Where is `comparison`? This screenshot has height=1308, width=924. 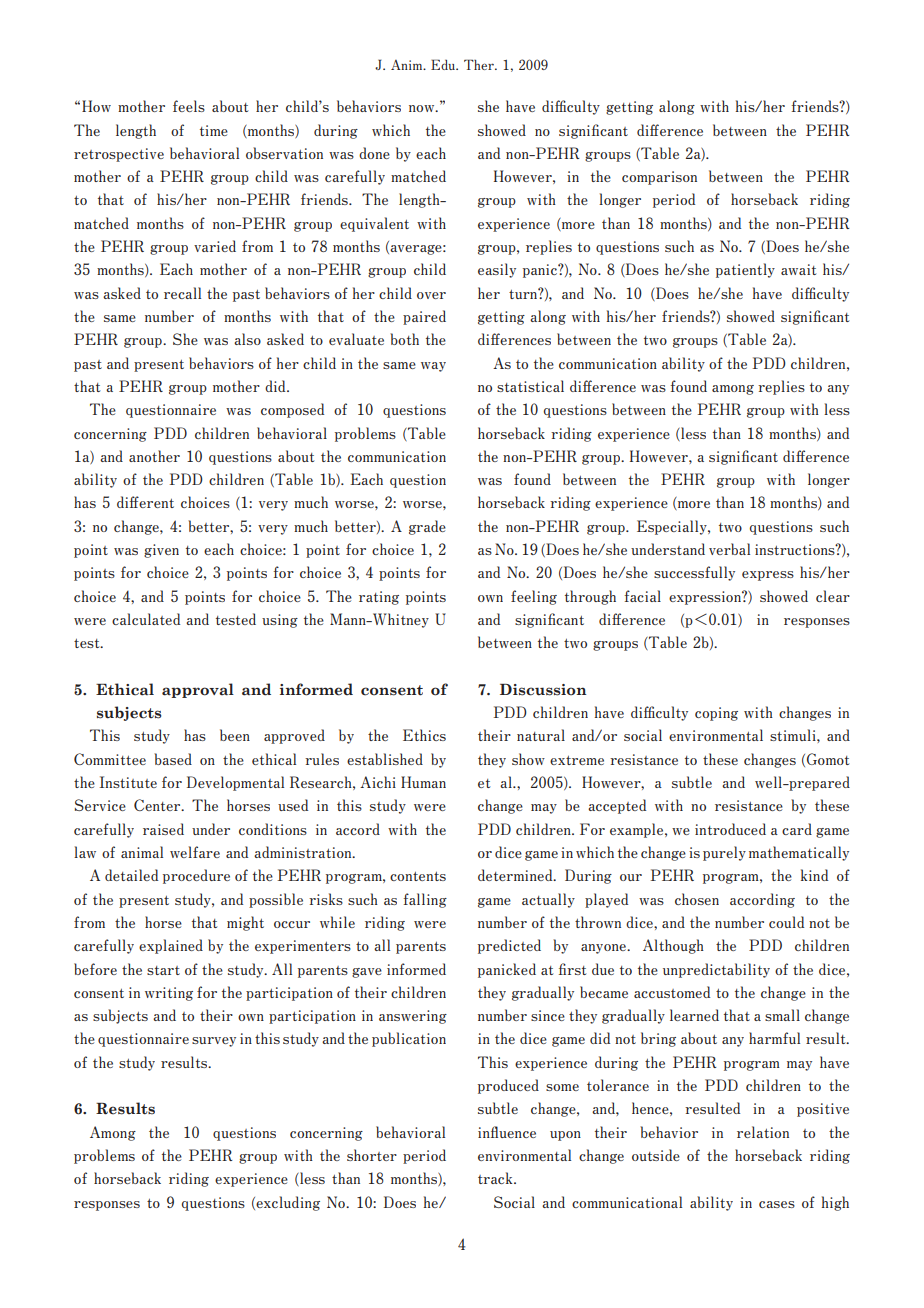
comparison is located at coordinates (659, 178).
